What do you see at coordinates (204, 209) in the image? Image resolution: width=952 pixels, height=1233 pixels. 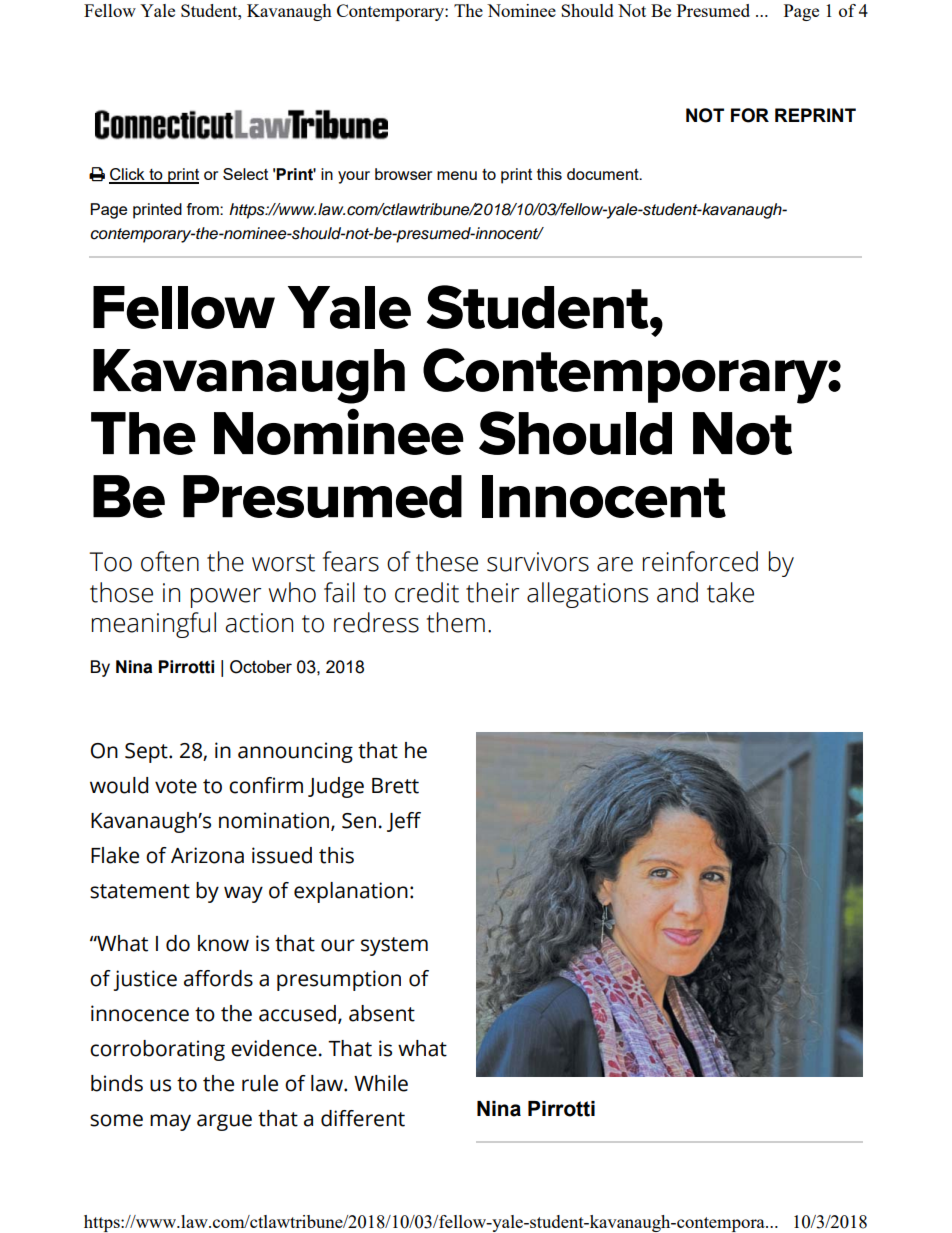 I see `from` at bounding box center [204, 209].
